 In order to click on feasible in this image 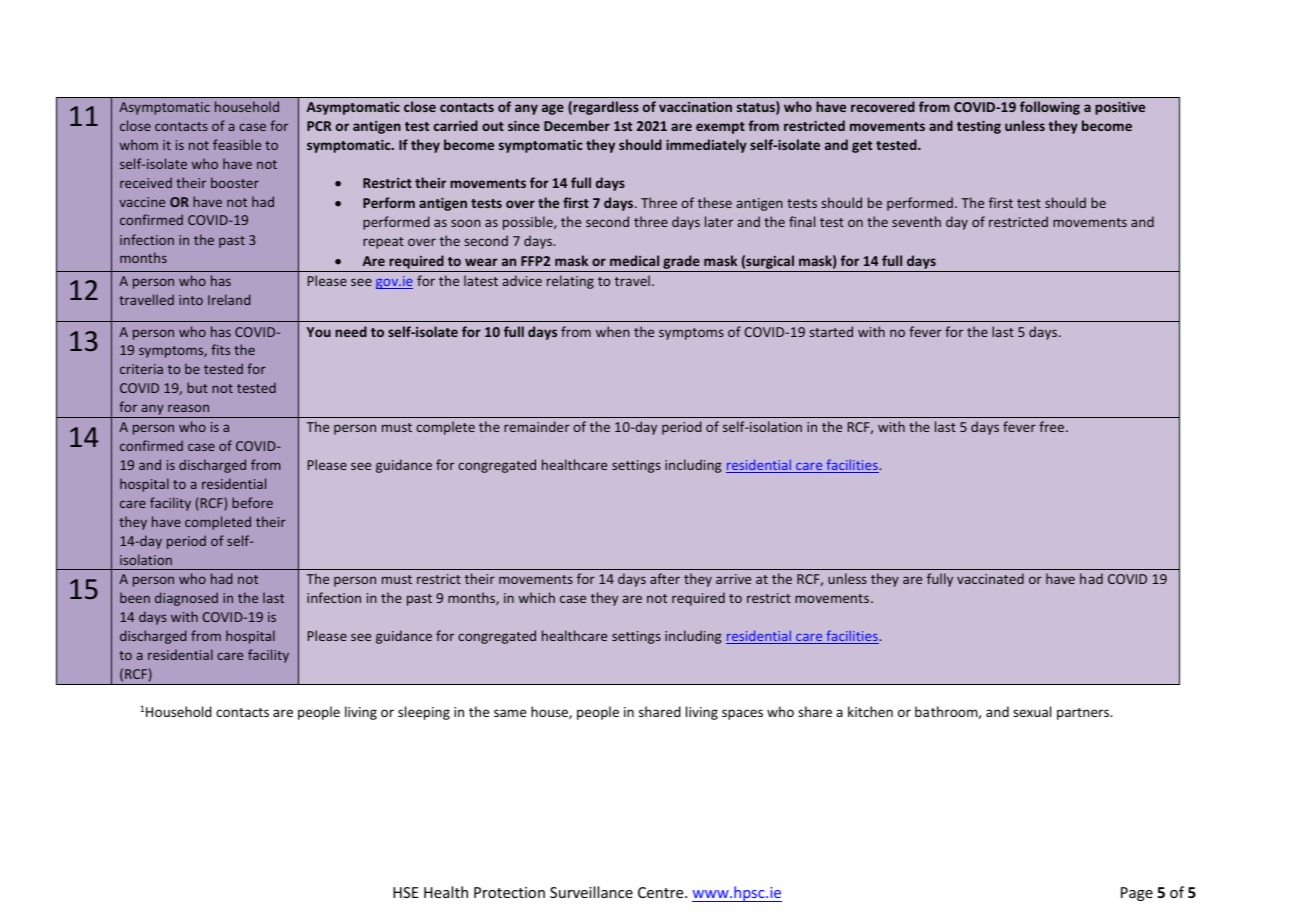, I will do `click(237, 144)`.
